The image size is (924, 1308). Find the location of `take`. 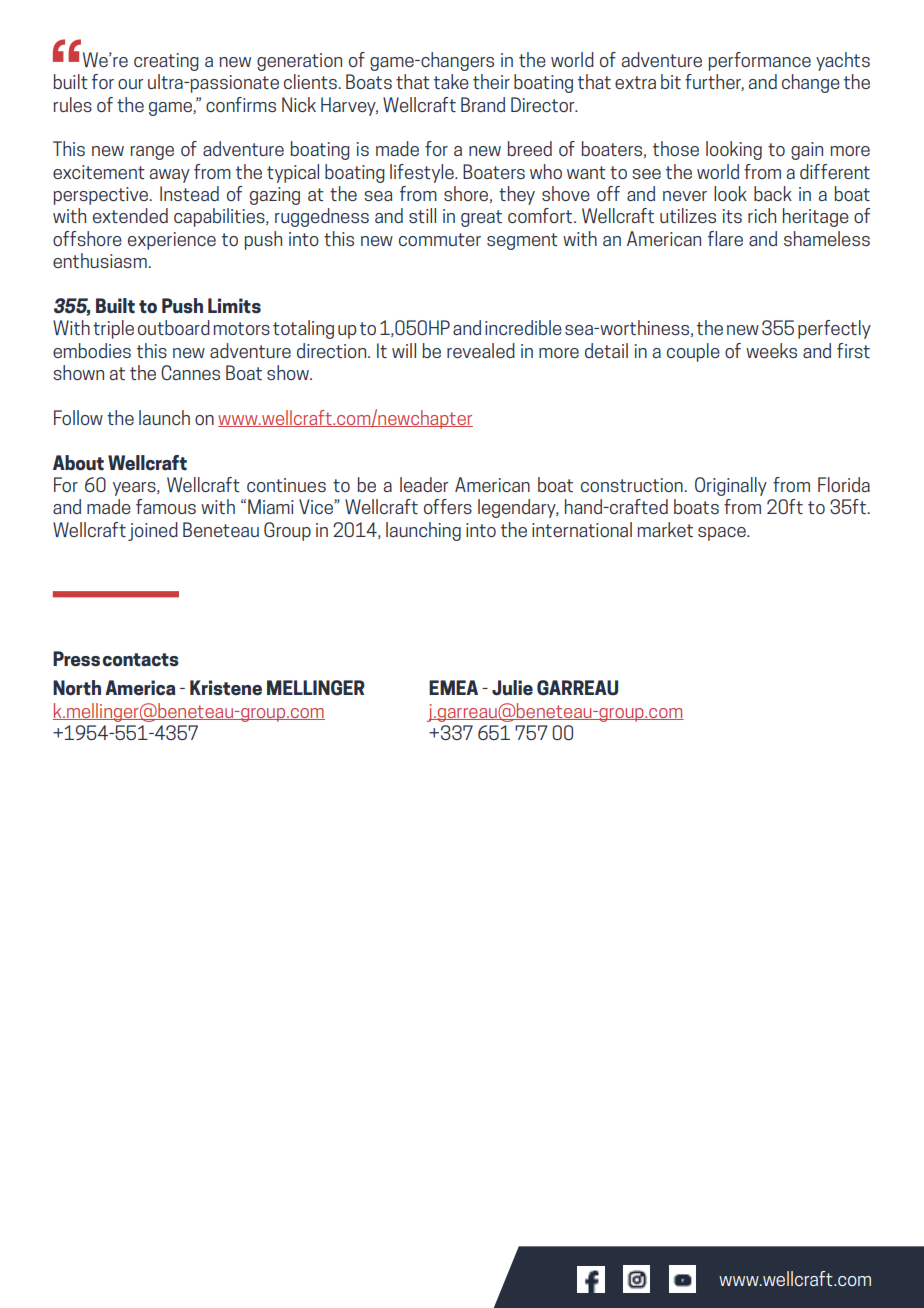

take is located at coordinates (451, 81).
